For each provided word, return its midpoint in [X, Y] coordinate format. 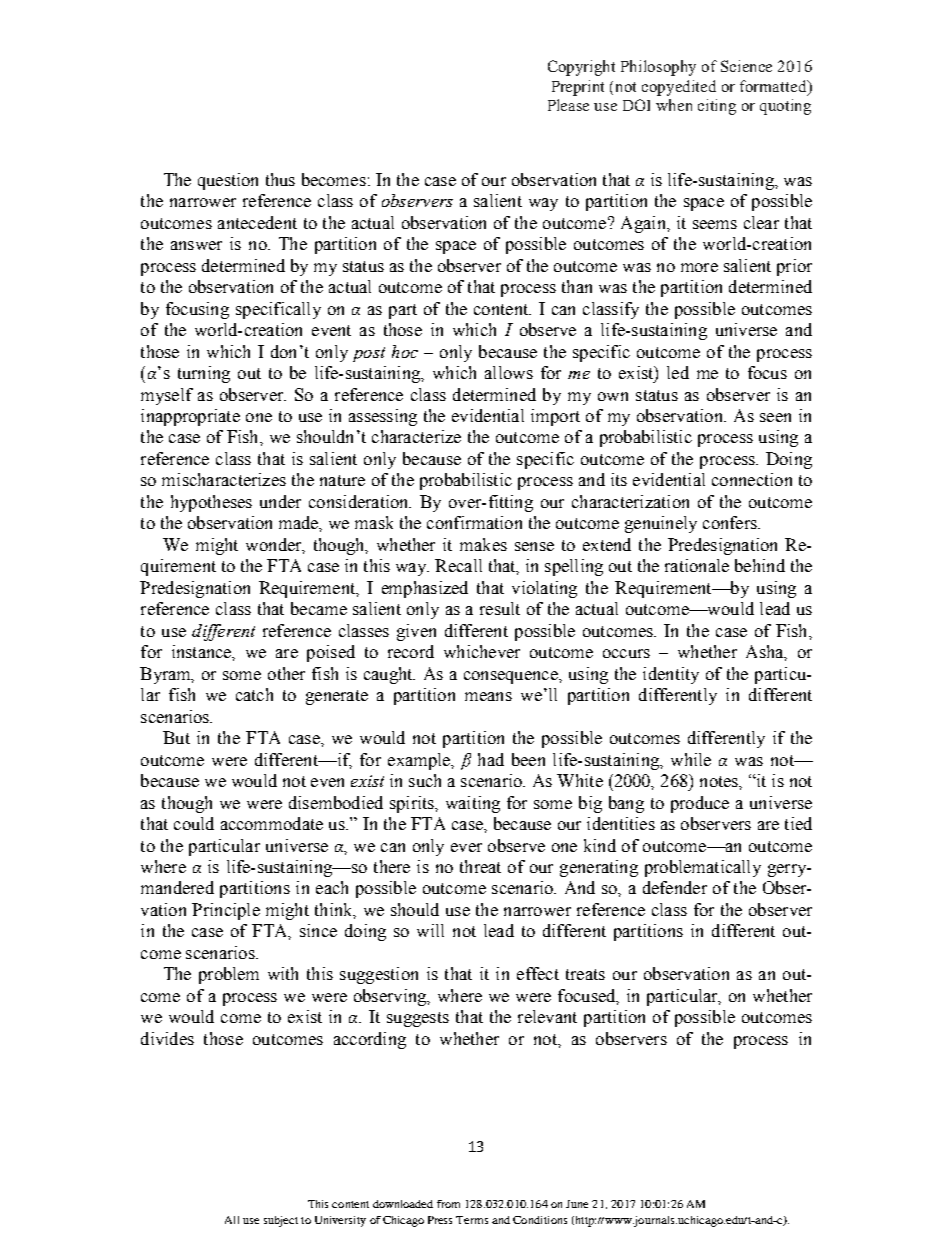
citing [717, 107]
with [283, 973]
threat [480, 866]
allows [509, 372]
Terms [472, 1220]
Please [568, 105]
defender [675, 887]
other [286, 673]
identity [671, 675]
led [678, 372]
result [500, 608]
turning [204, 374]
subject [281, 1221]
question [228, 181]
